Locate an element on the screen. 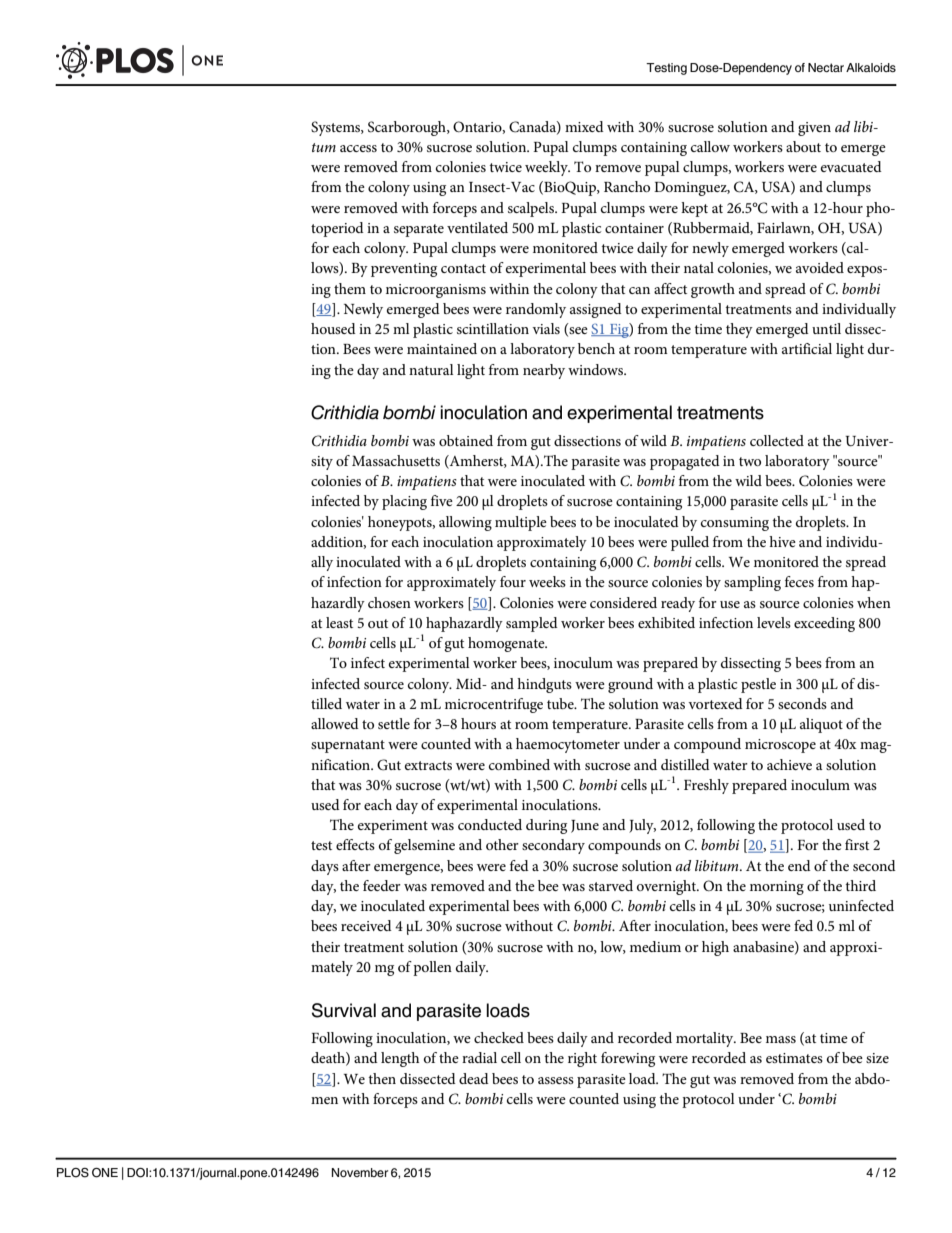 This screenshot has width=952, height=1233. levels is located at coordinates (774, 622).
